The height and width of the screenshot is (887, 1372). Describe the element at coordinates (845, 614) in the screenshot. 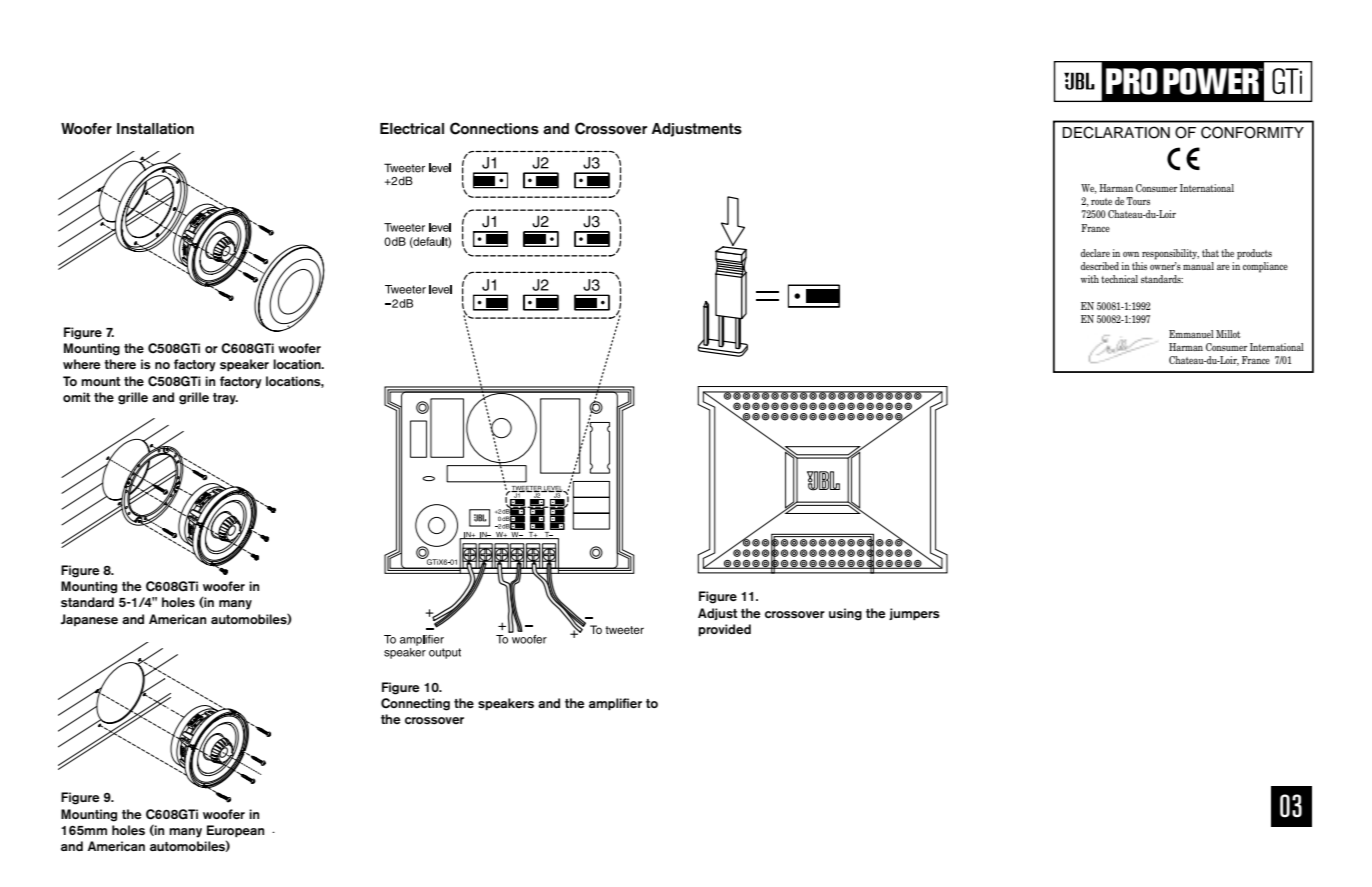

I see `using` at that location.
